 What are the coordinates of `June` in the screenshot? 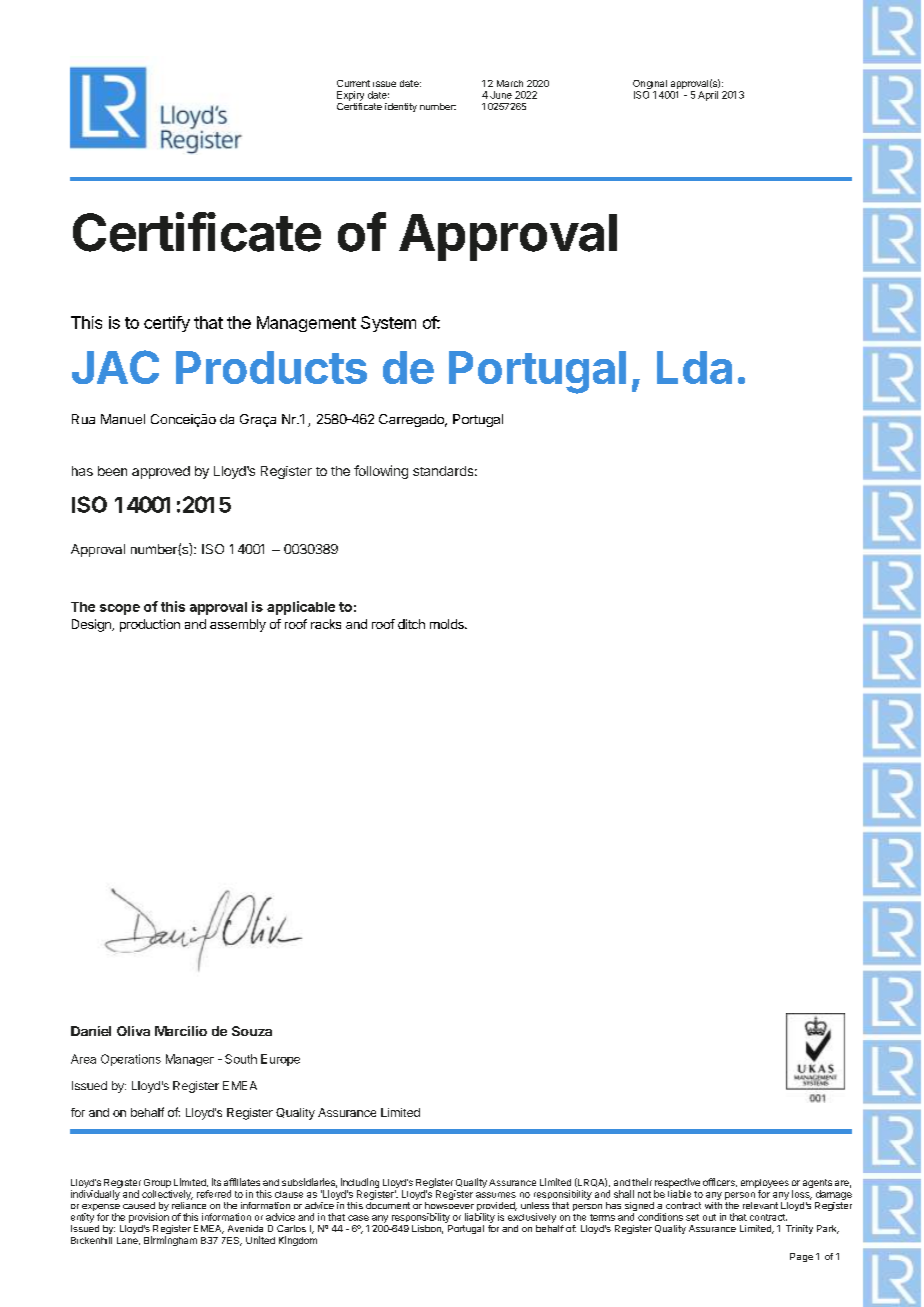 It's located at (501, 95).
